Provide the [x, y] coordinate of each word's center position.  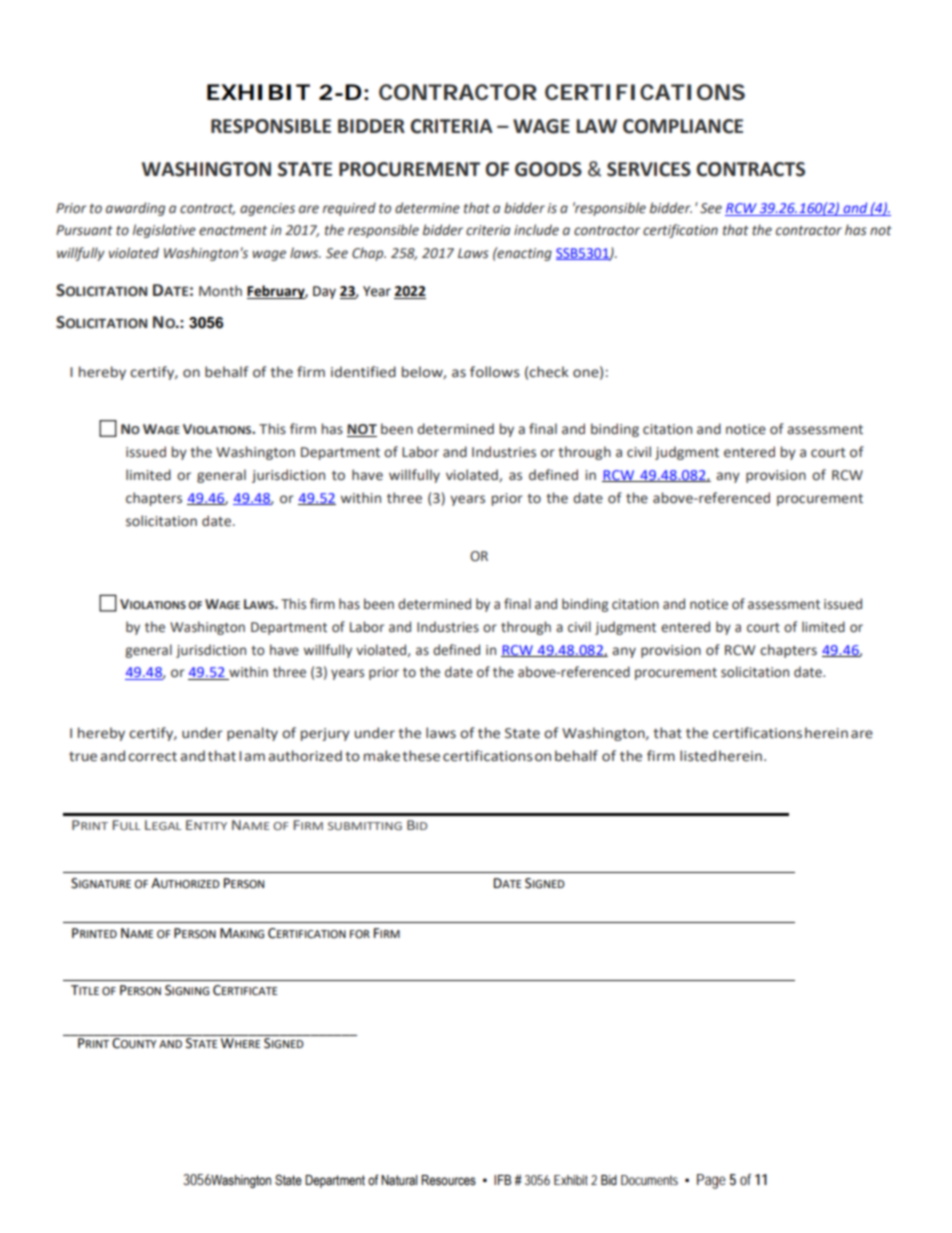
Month [220, 291]
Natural [399, 1180]
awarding [135, 209]
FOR [360, 934]
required [349, 209]
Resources [448, 1180]
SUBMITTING [365, 826]
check [549, 372]
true [83, 757]
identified [363, 372]
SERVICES [649, 169]
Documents [649, 1180]
